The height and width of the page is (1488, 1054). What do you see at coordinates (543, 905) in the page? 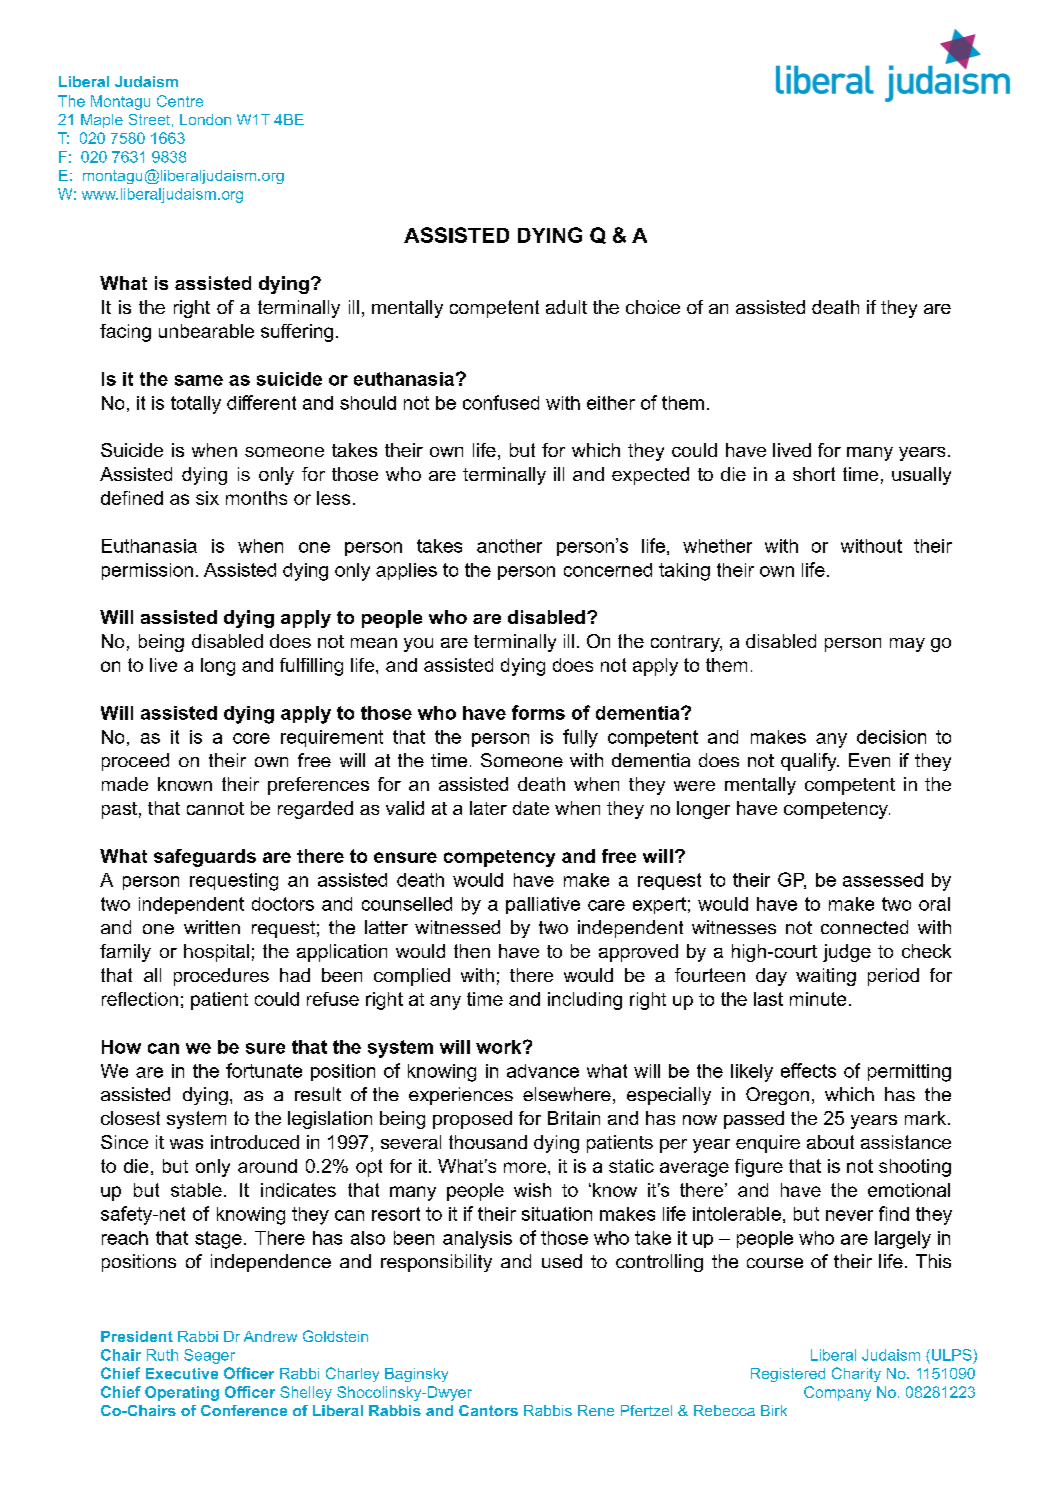
I see `palliative` at bounding box center [543, 905].
